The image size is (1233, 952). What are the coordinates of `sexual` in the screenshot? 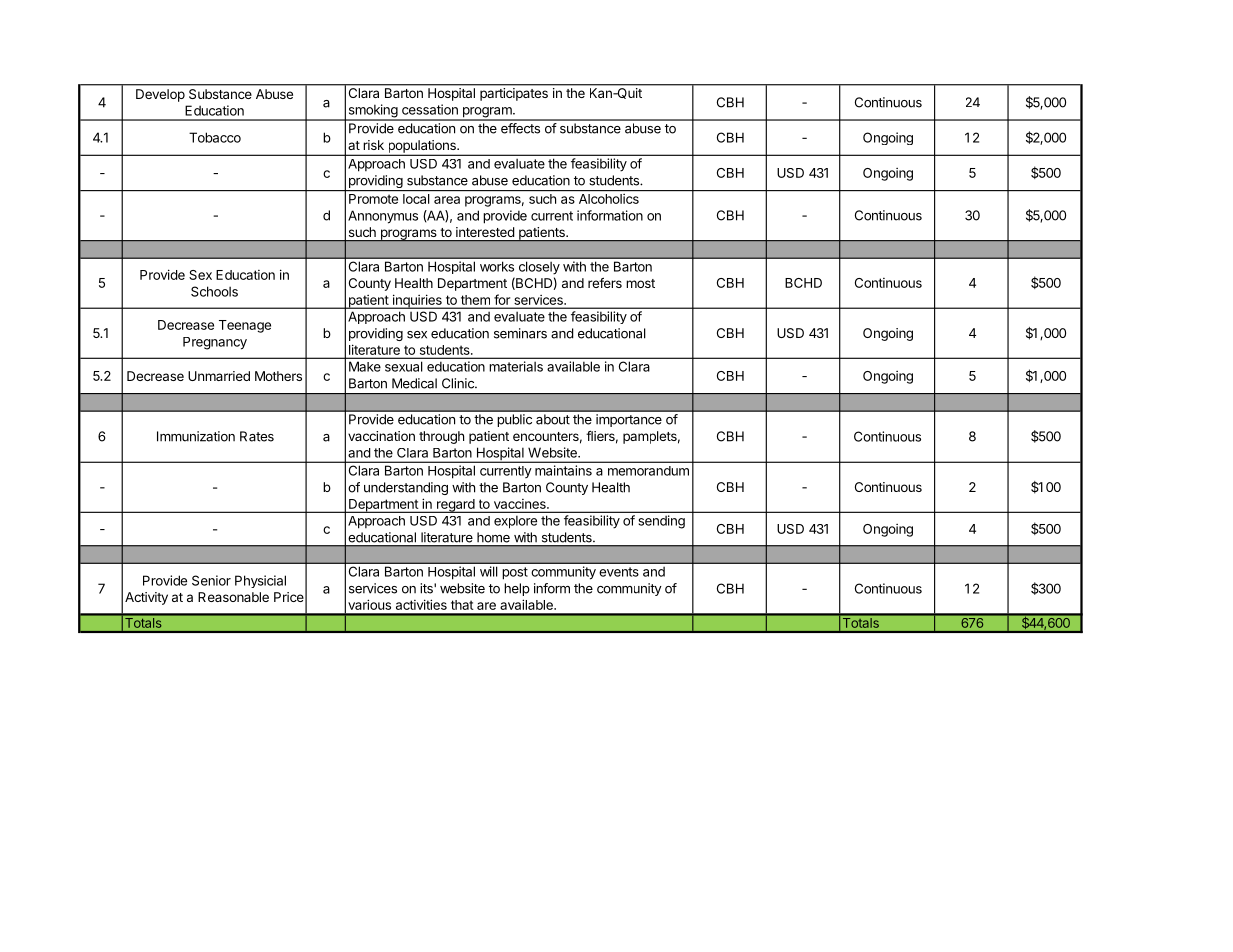 It's located at (403, 367).
